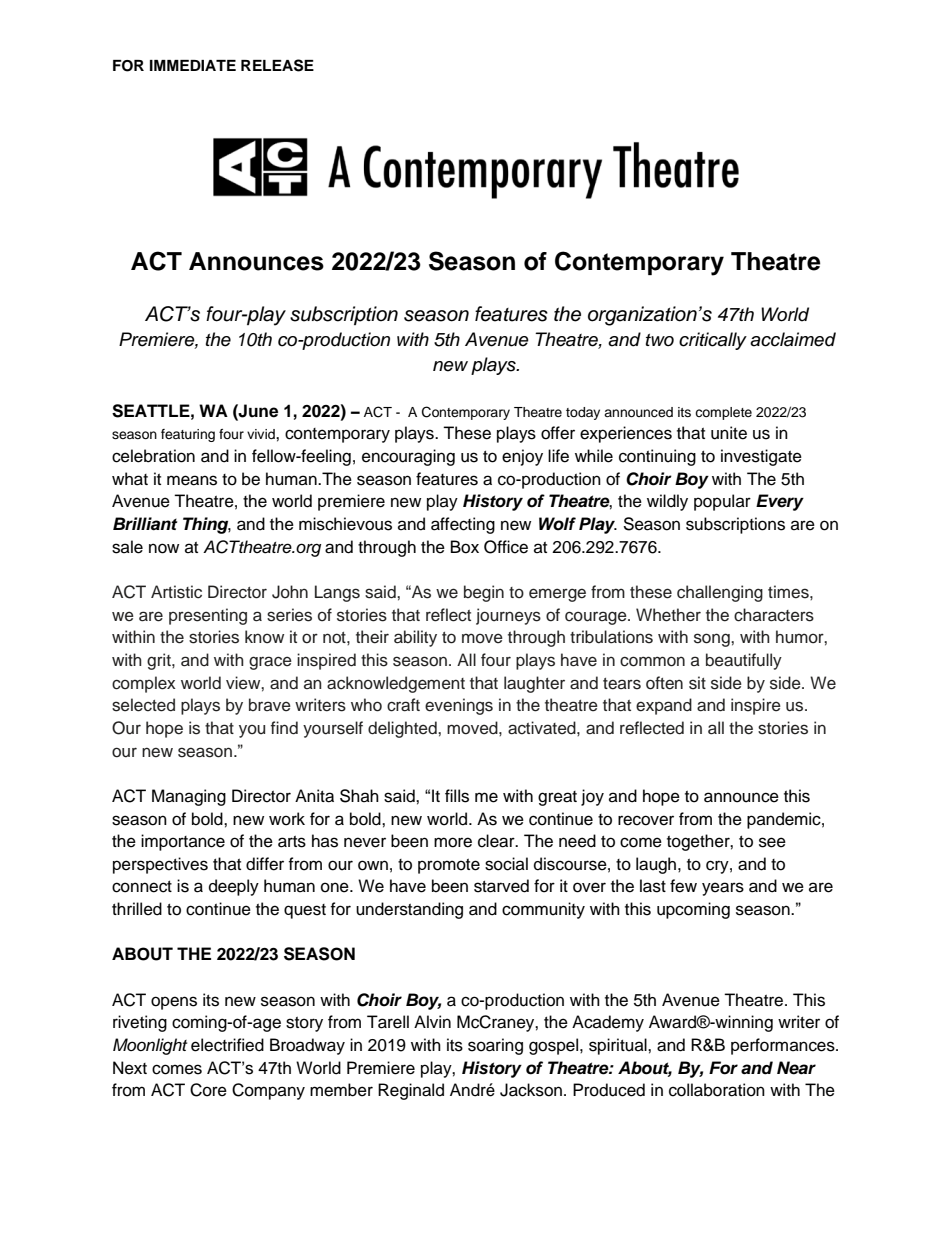 This image has width=952, height=1233. What do you see at coordinates (193, 65) in the image?
I see `IMMEDIATE` at bounding box center [193, 65].
